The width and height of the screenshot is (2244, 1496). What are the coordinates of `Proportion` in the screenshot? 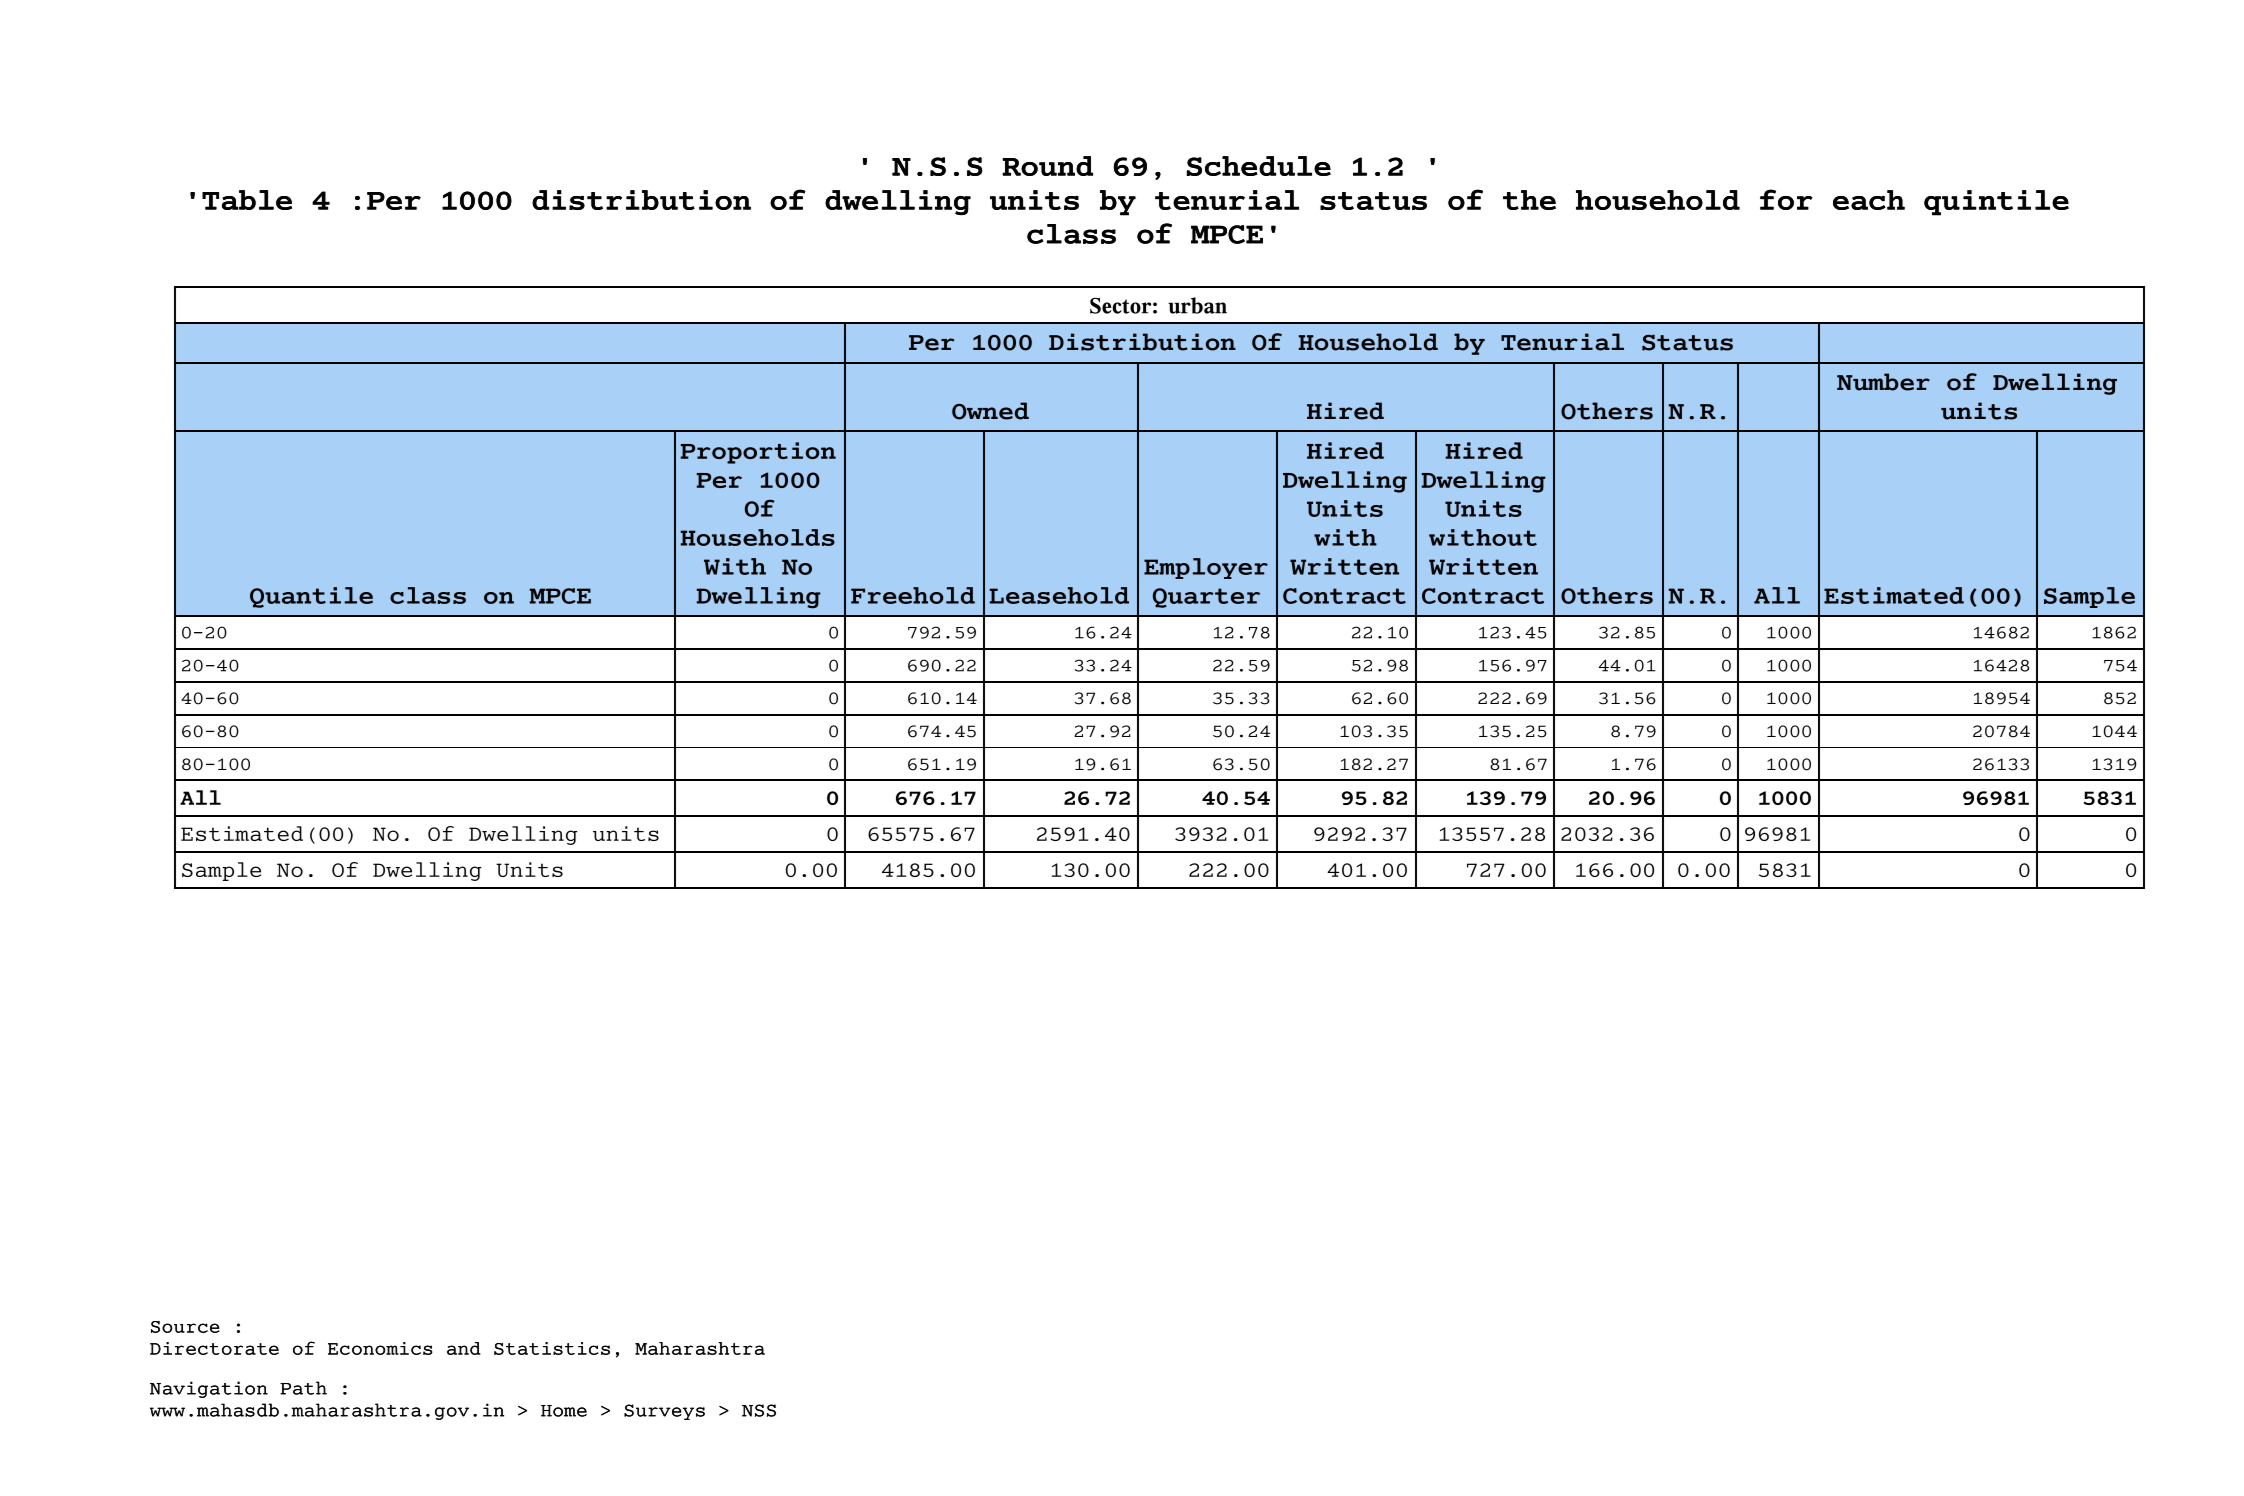 It's located at (758, 453).
